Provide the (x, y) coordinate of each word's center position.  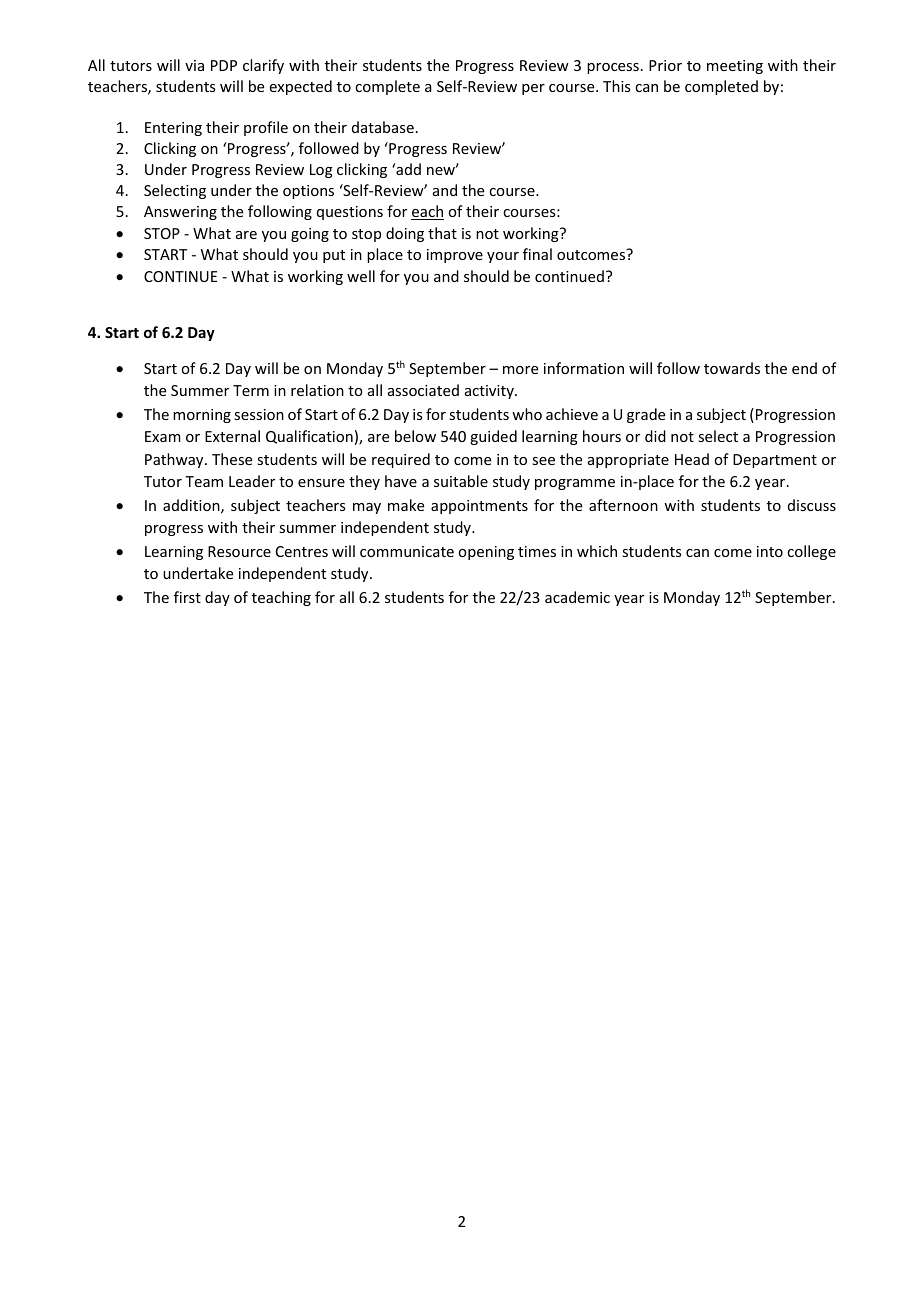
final (537, 254)
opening (486, 553)
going (310, 235)
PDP (224, 65)
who (527, 414)
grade (646, 415)
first (187, 597)
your (503, 257)
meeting (735, 67)
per (533, 89)
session (259, 414)
